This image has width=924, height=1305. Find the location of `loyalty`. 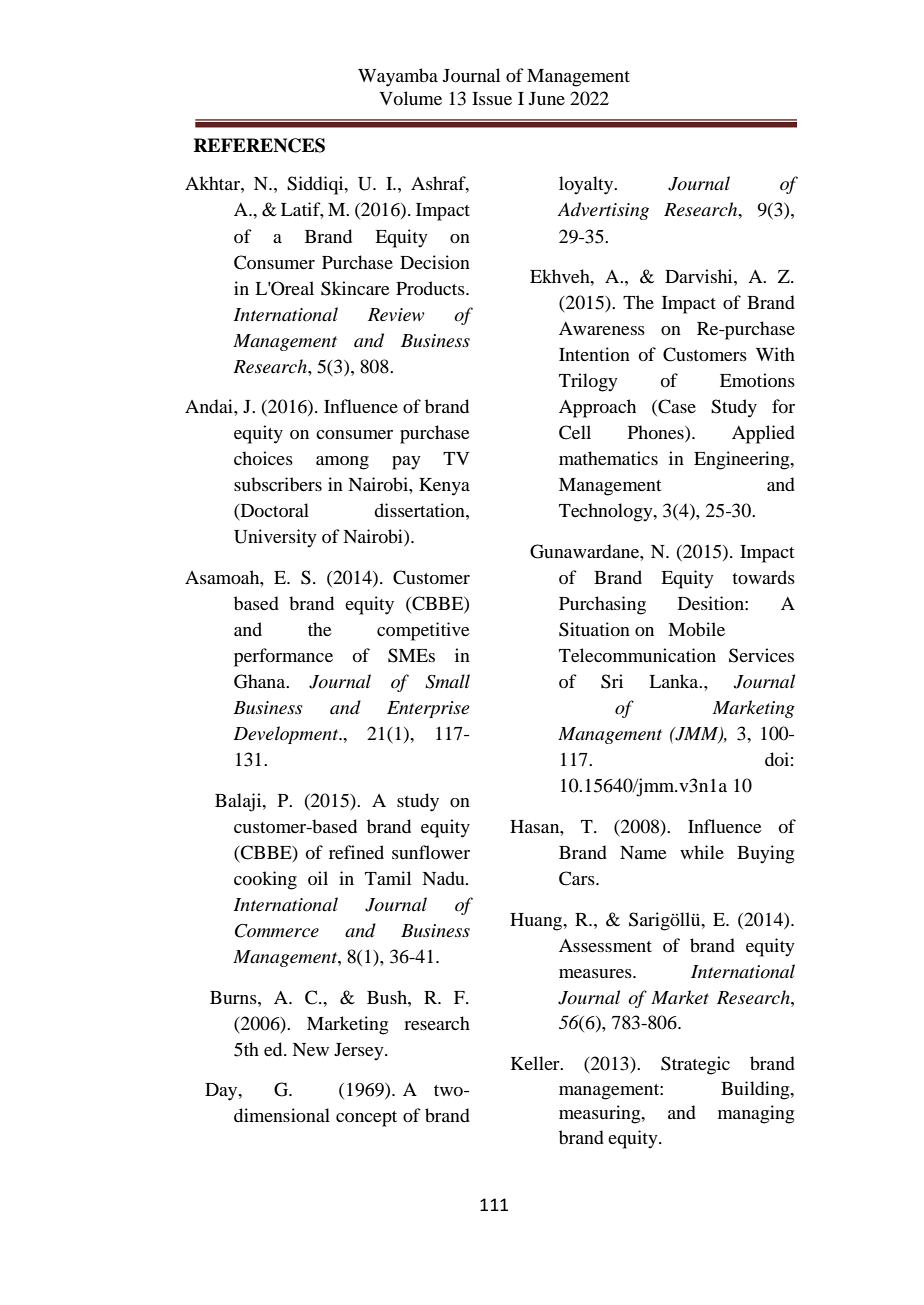

loyalty is located at coordinates (587, 185).
